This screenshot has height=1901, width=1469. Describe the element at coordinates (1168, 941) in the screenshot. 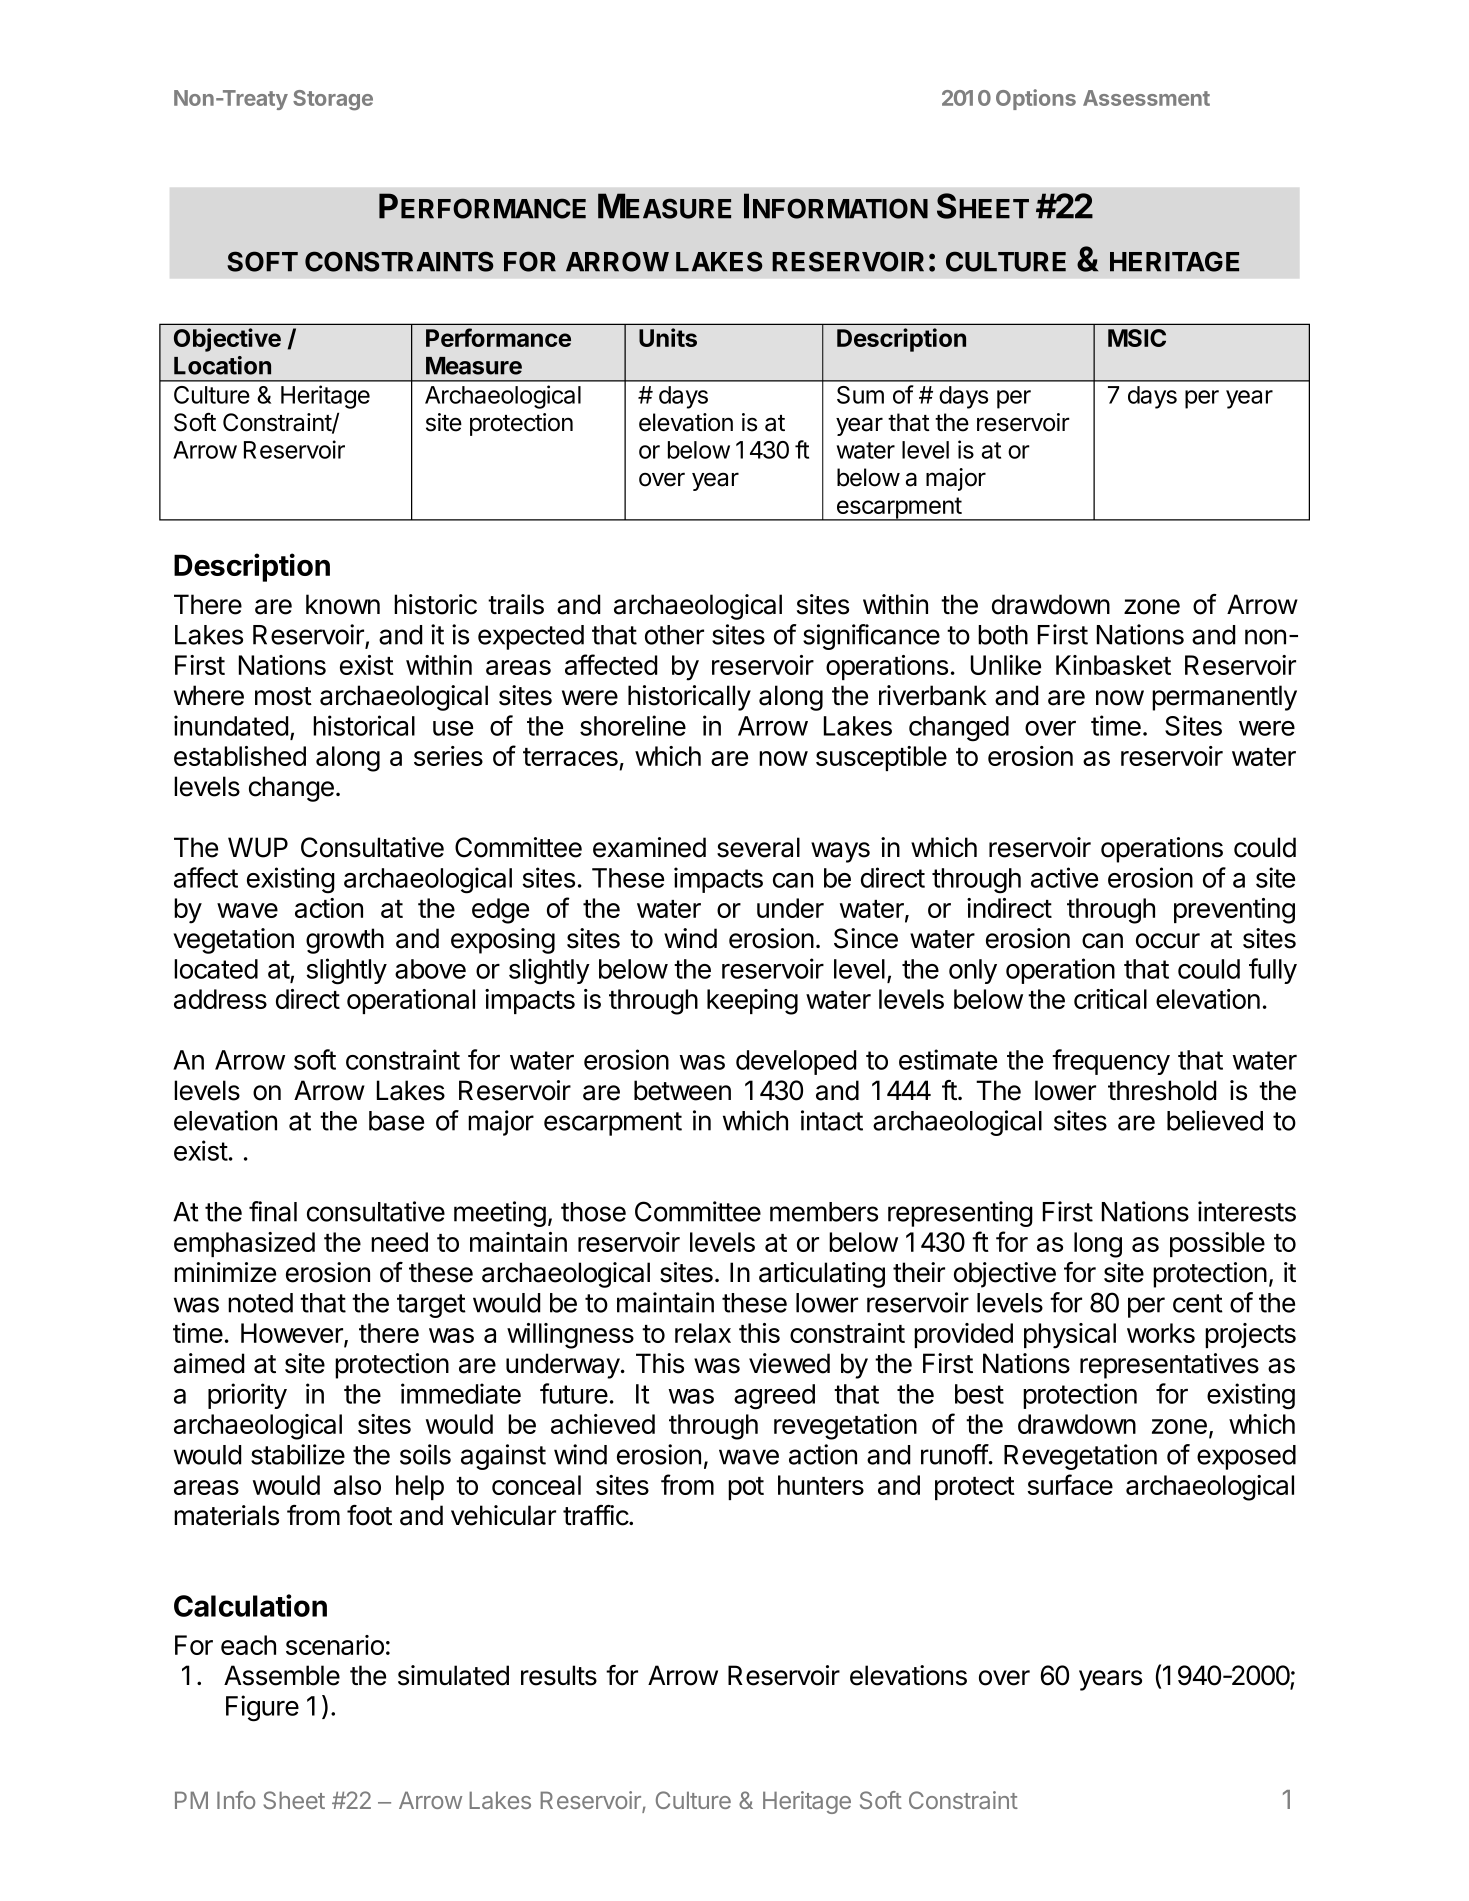

I see `occur` at that location.
